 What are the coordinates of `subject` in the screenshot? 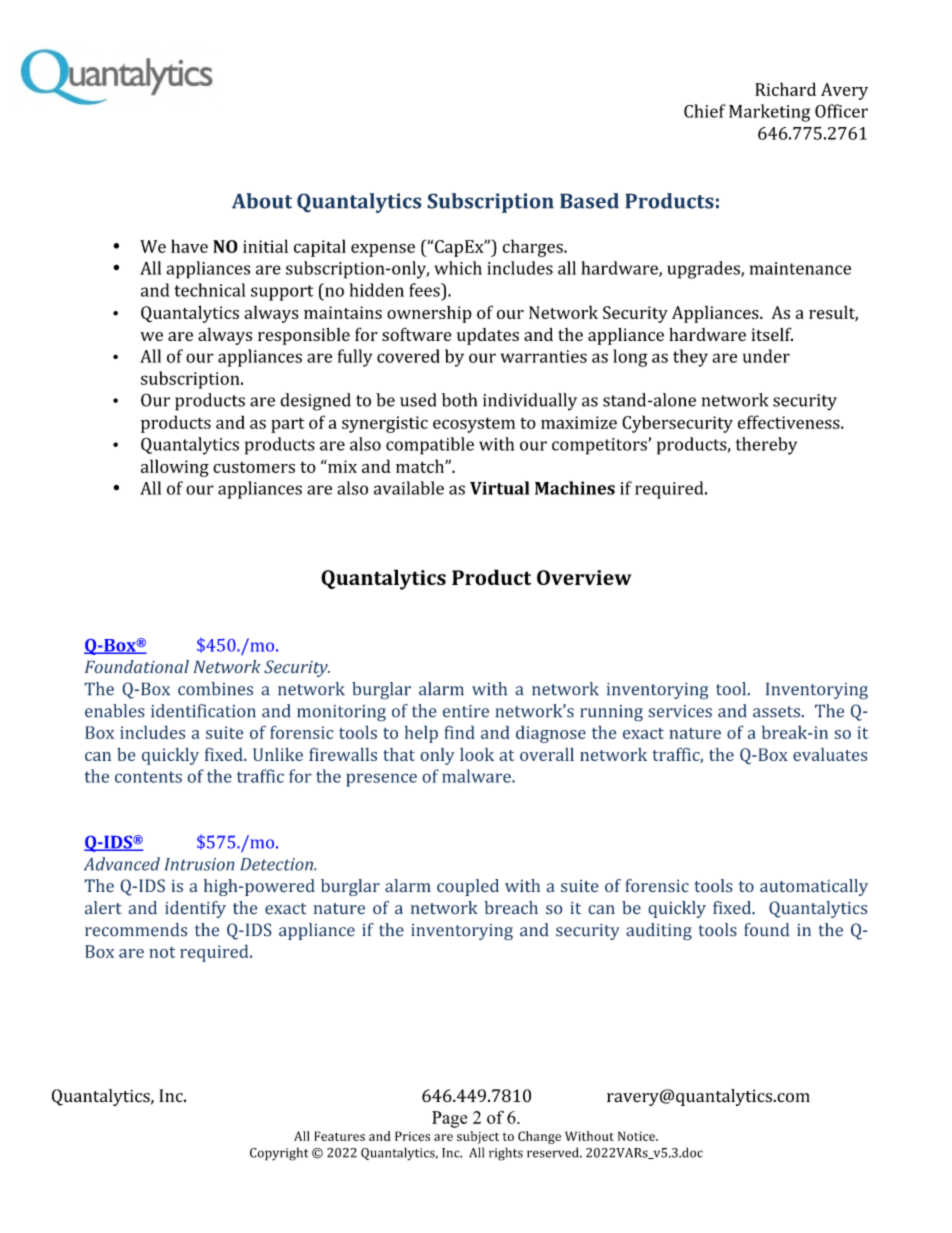 It's located at (478, 1137).
